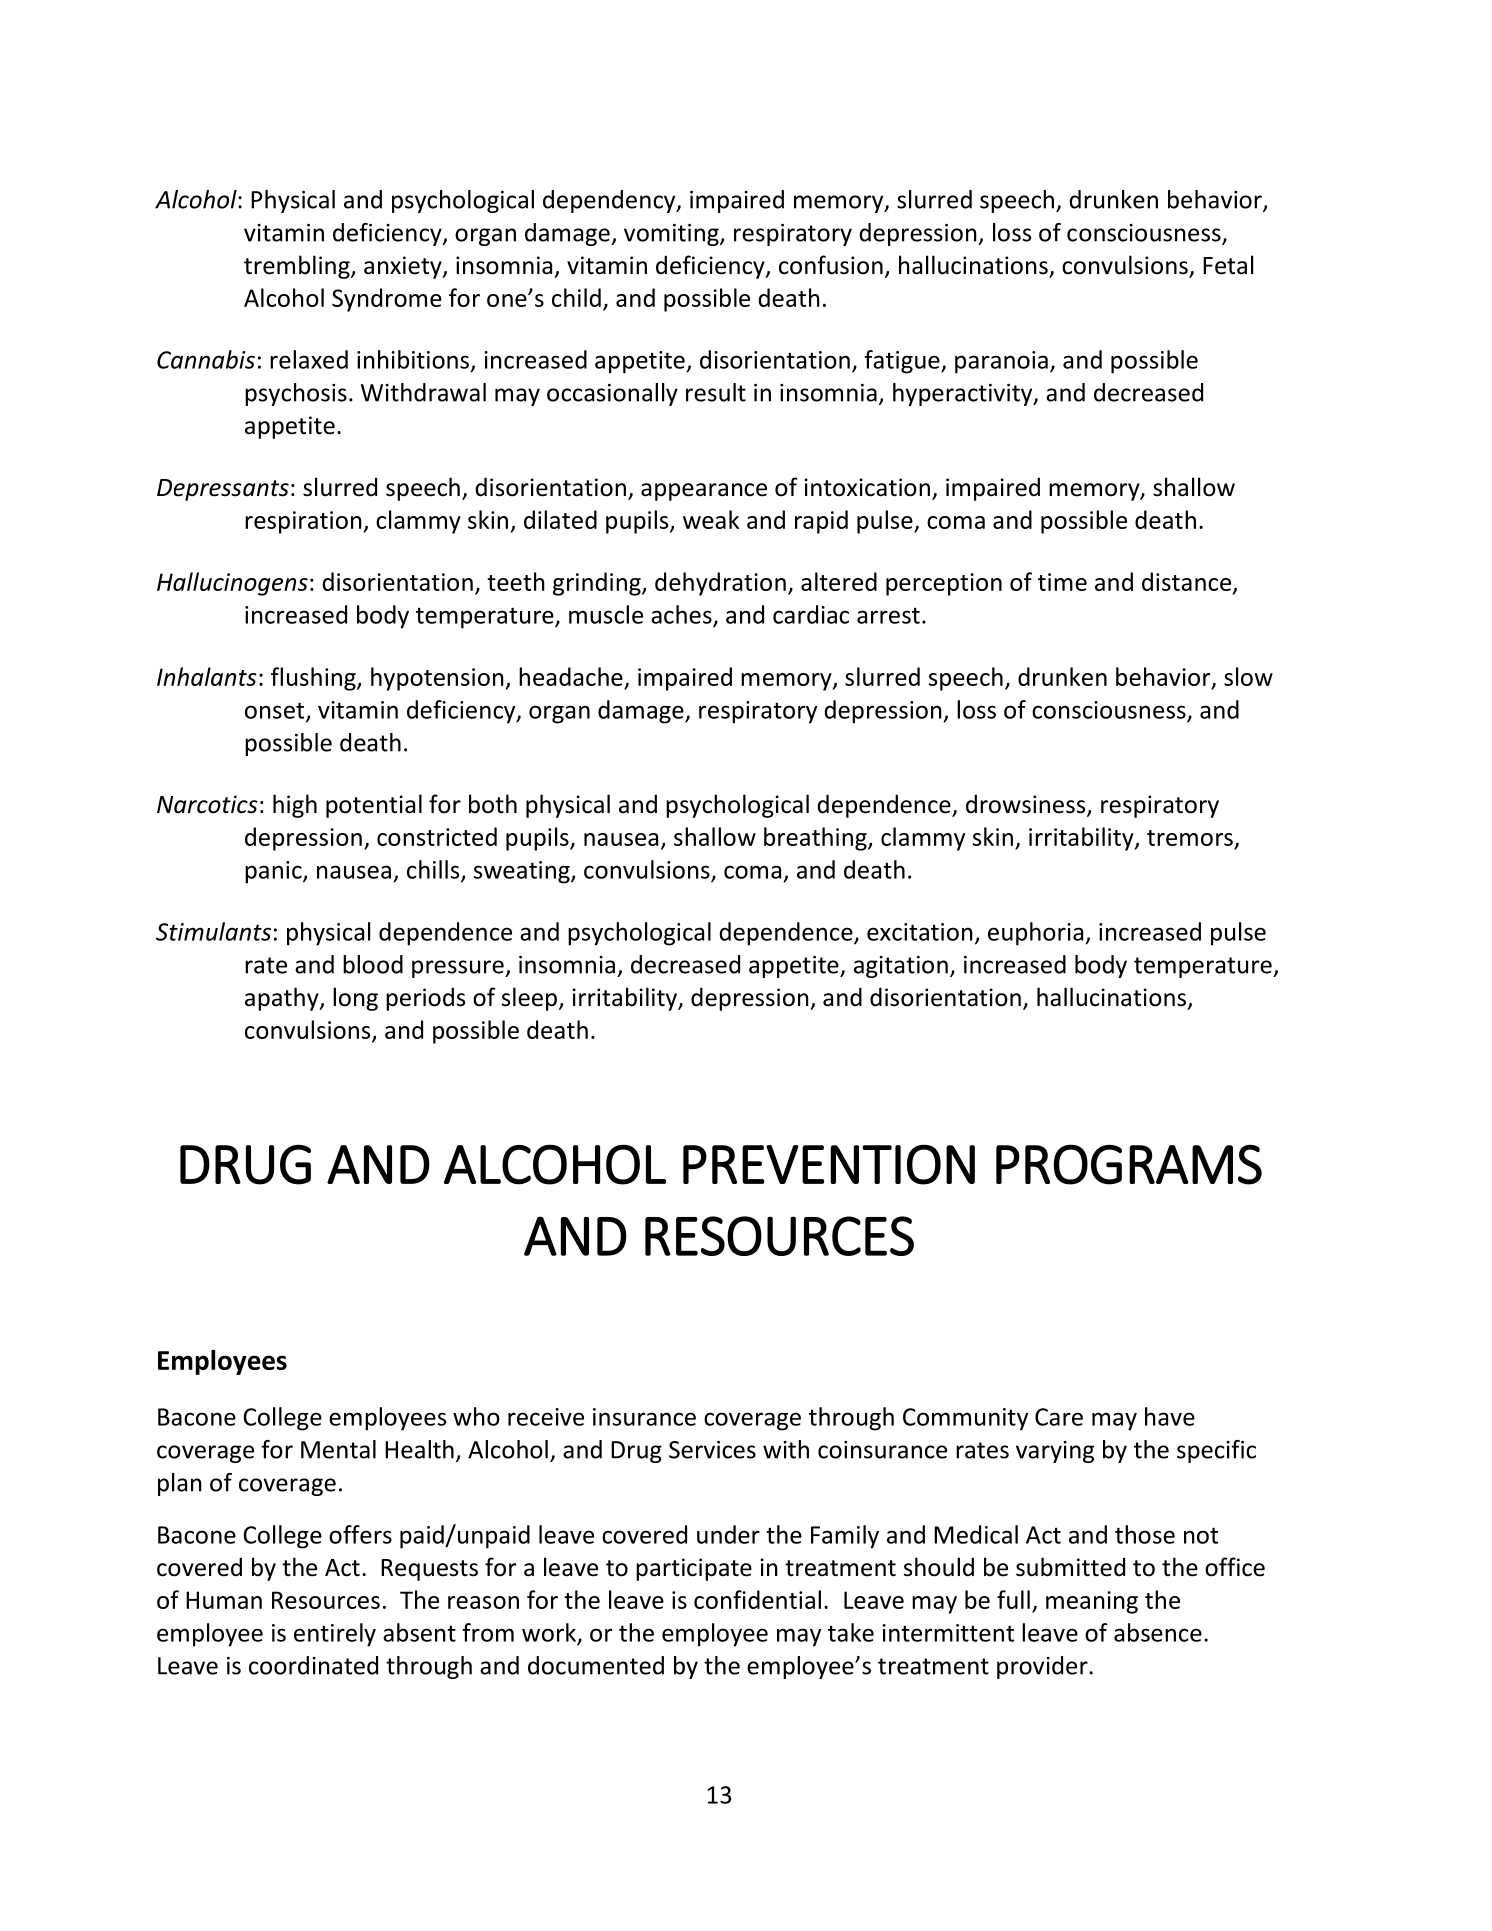 This screenshot has width=1492, height=1931. Describe the element at coordinates (672, 235) in the screenshot. I see `vomiting` at that location.
